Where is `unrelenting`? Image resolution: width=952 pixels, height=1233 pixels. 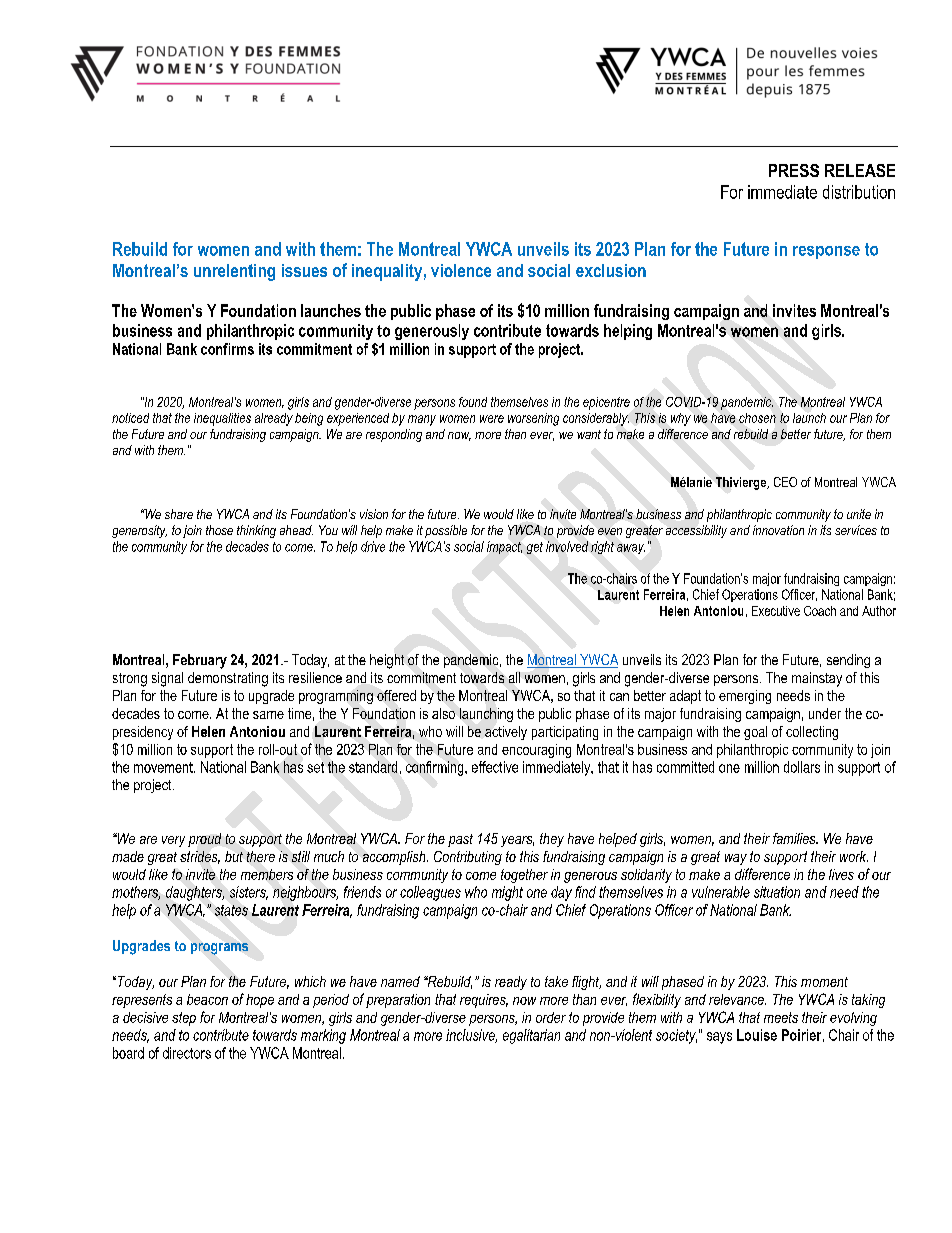
unrelenting is located at coordinates (234, 272).
